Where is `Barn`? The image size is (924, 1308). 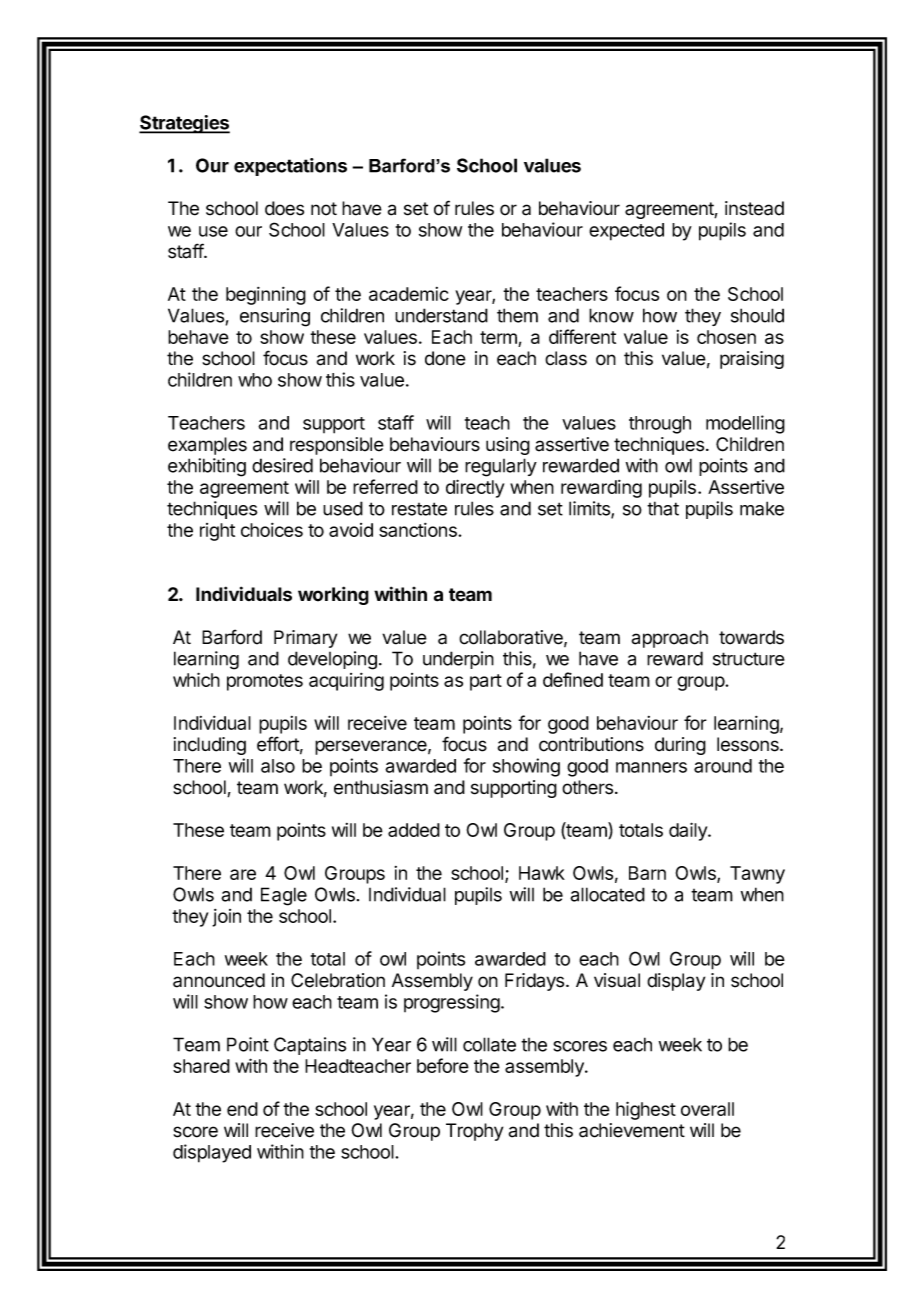
Barn is located at coordinates (647, 873).
